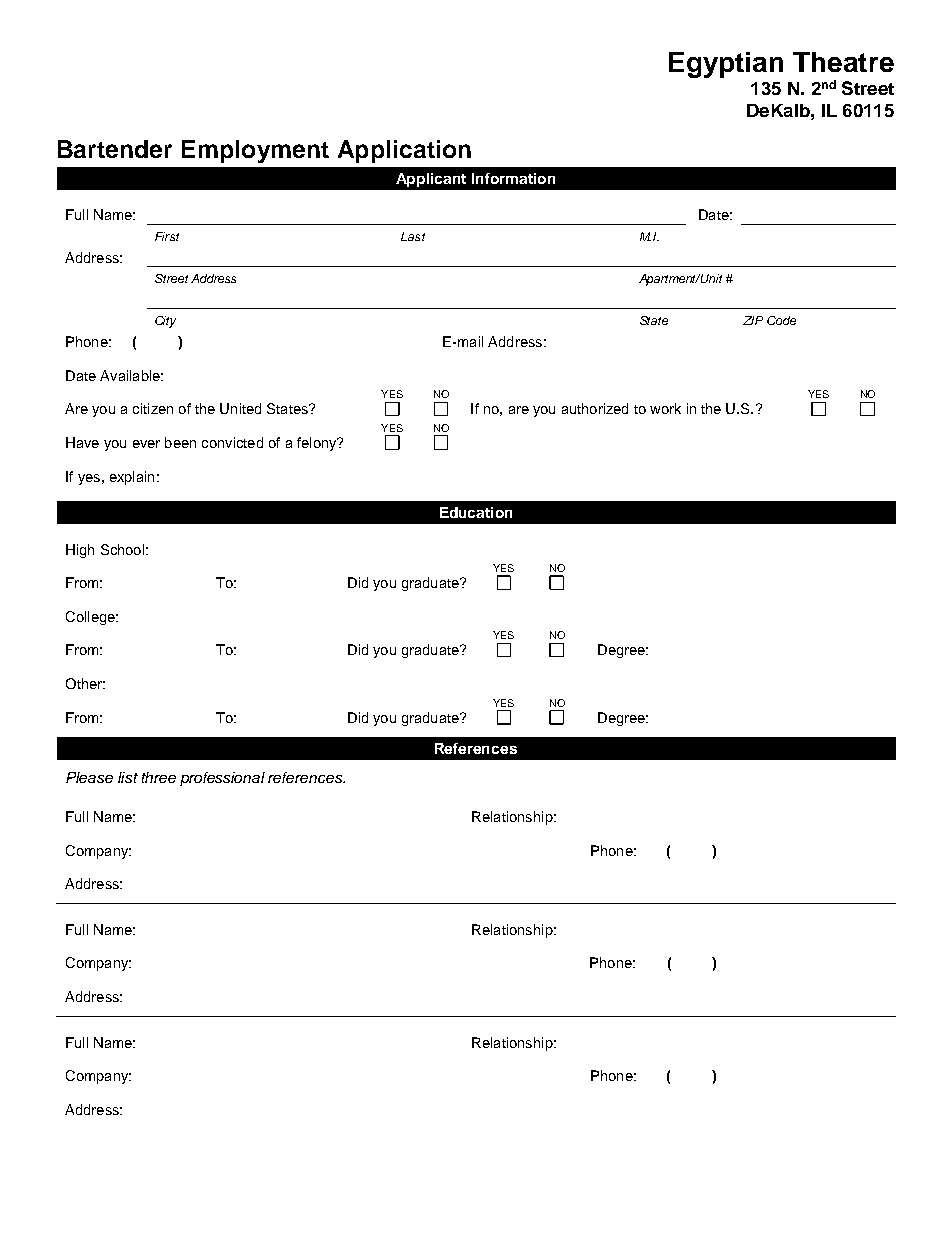 This screenshot has width=952, height=1233. What do you see at coordinates (159, 777) in the screenshot?
I see `three` at bounding box center [159, 777].
